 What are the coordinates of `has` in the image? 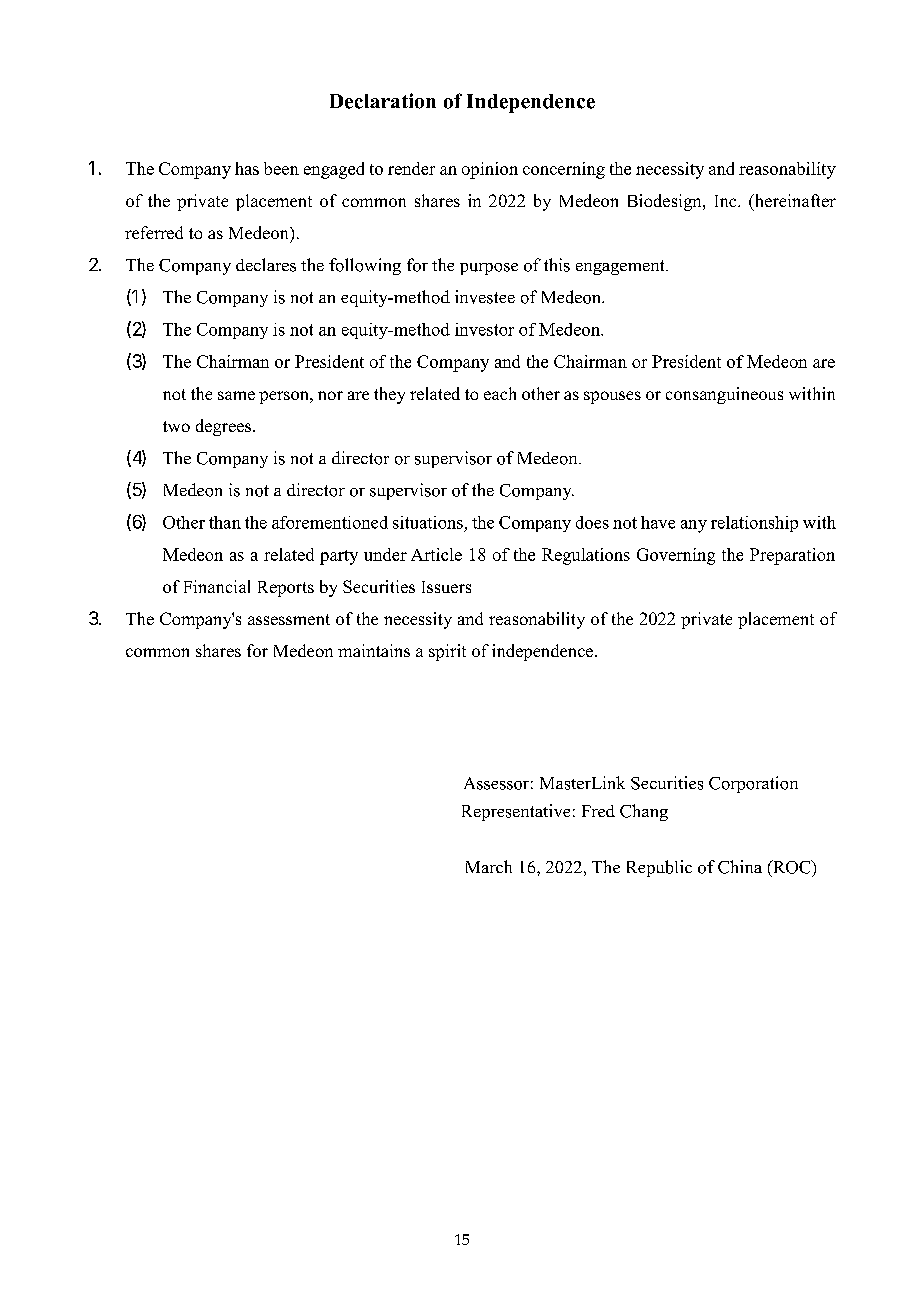 It's located at (247, 168).
